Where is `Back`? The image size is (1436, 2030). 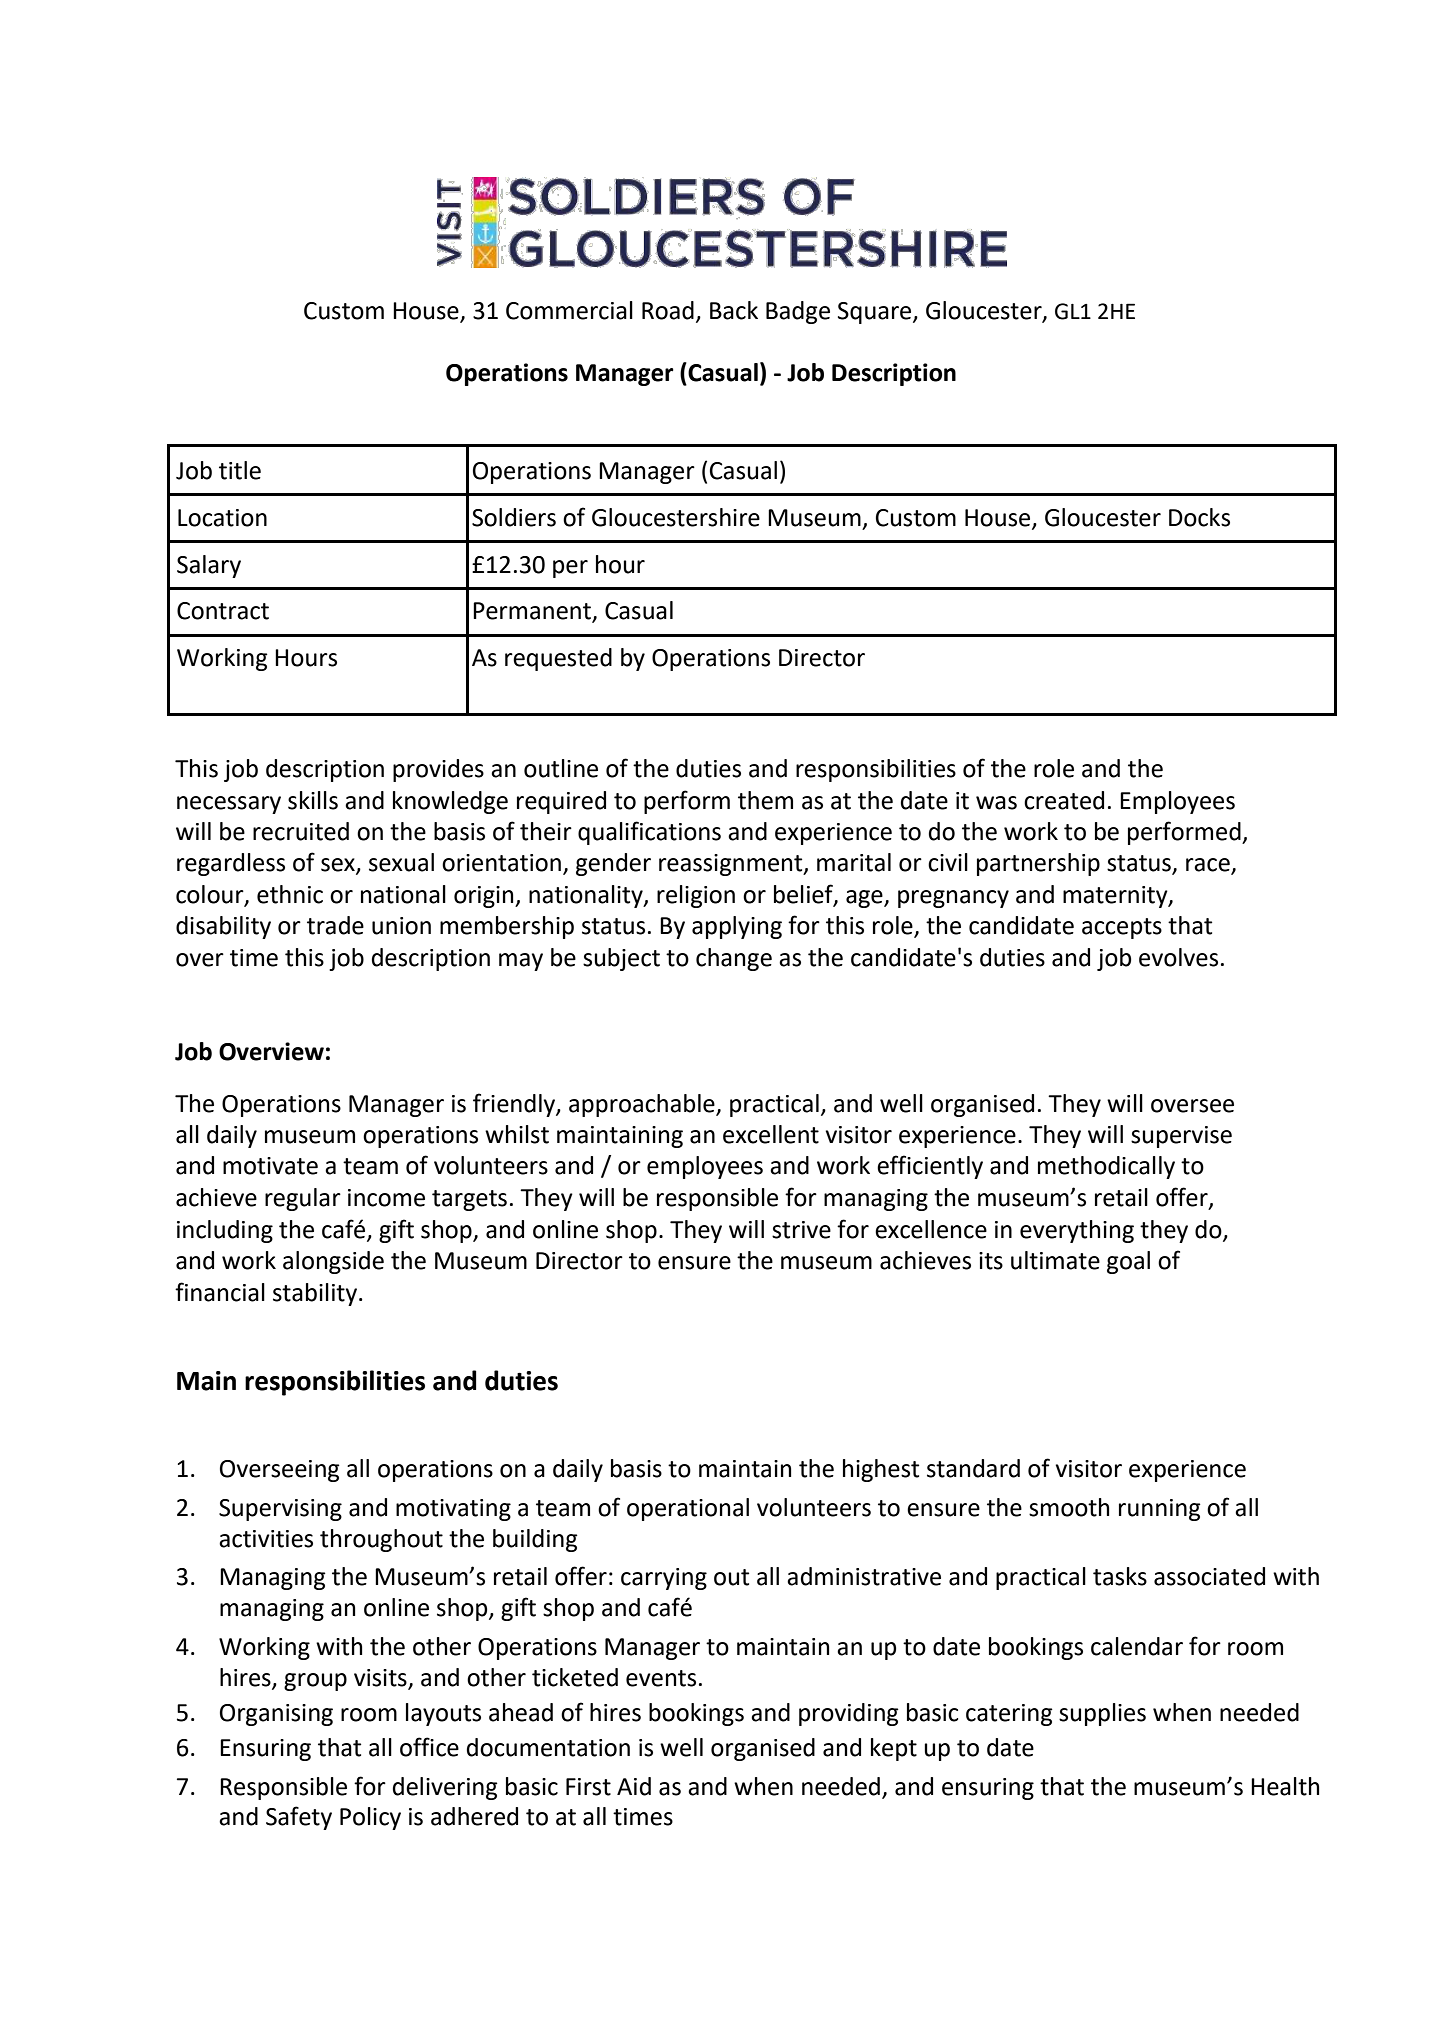
Back is located at coordinates (734, 310).
